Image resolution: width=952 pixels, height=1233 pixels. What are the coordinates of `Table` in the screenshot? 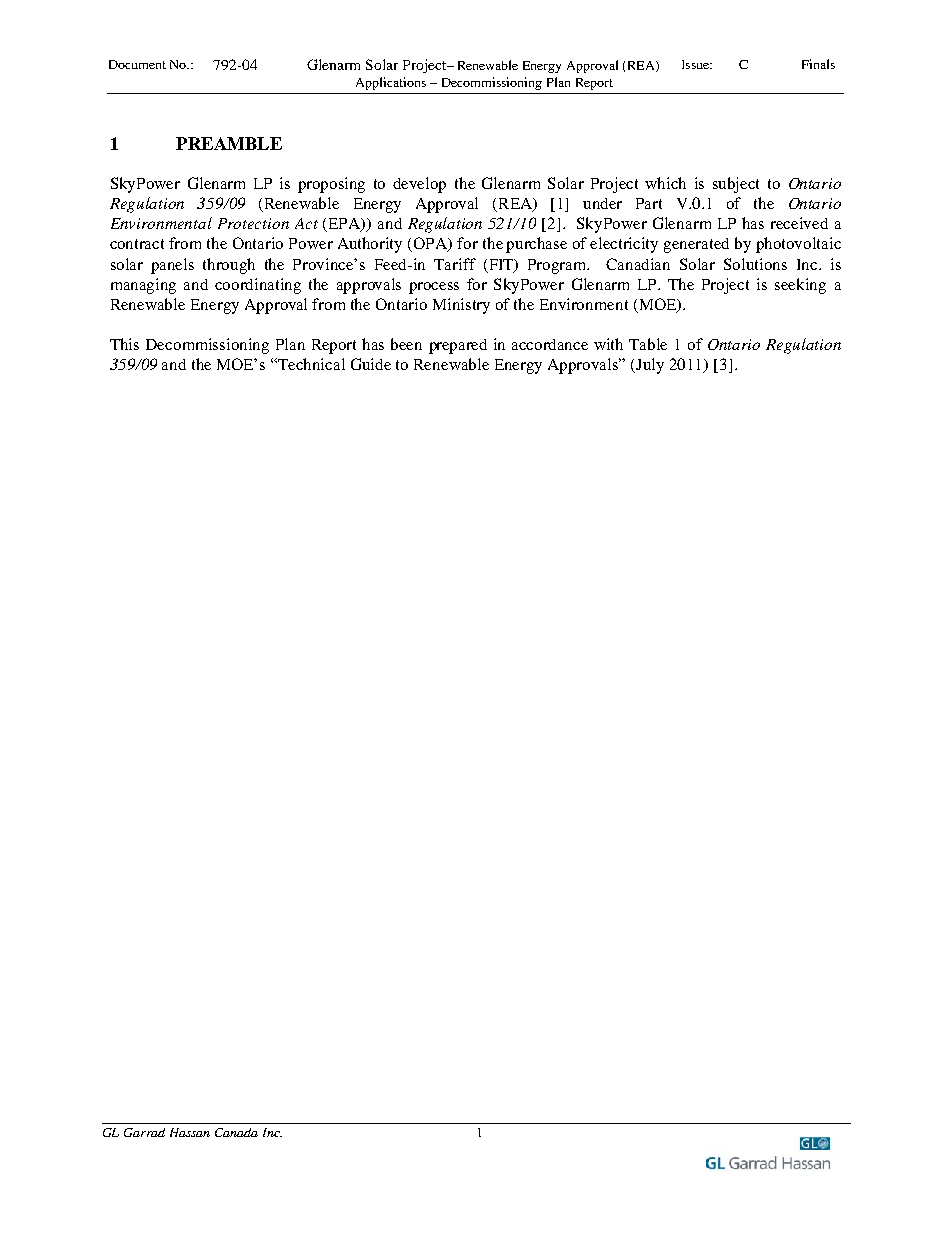 It's located at (648, 344).
